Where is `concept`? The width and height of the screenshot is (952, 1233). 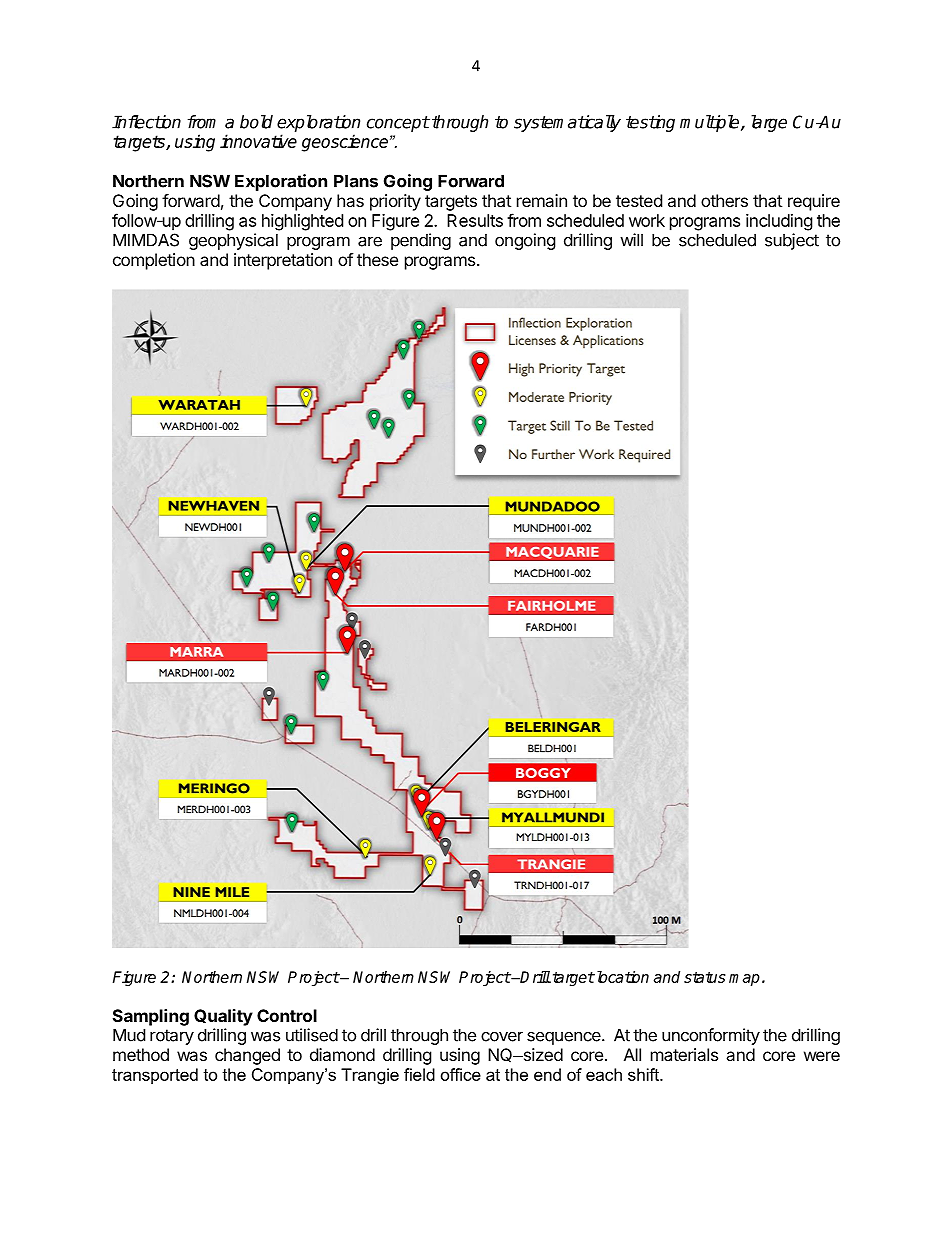 concept is located at coordinates (398, 124).
